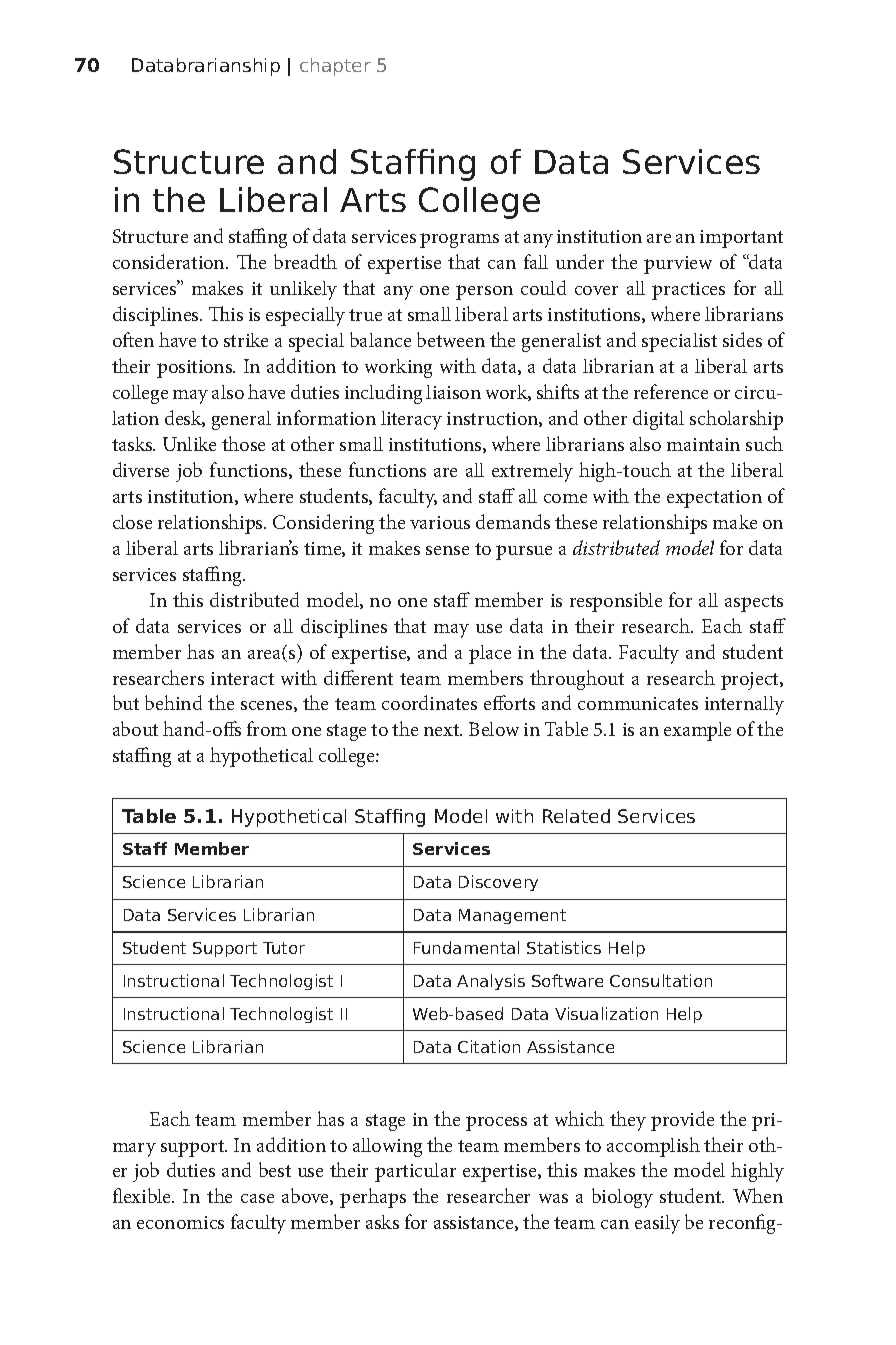 This image has height=1345, width=896. I want to click on easily, so click(657, 1224).
